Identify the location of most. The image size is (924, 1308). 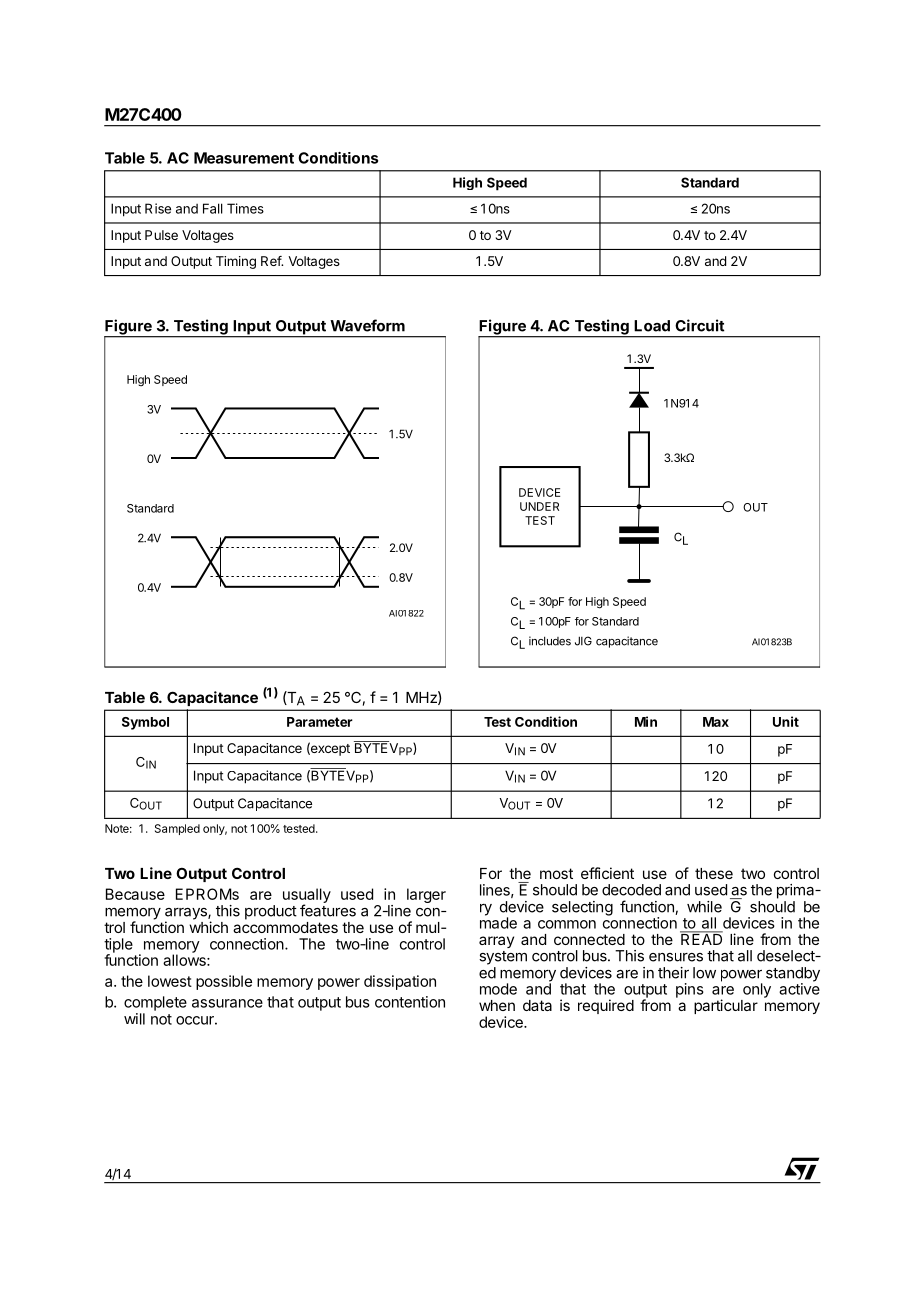
(556, 873).
